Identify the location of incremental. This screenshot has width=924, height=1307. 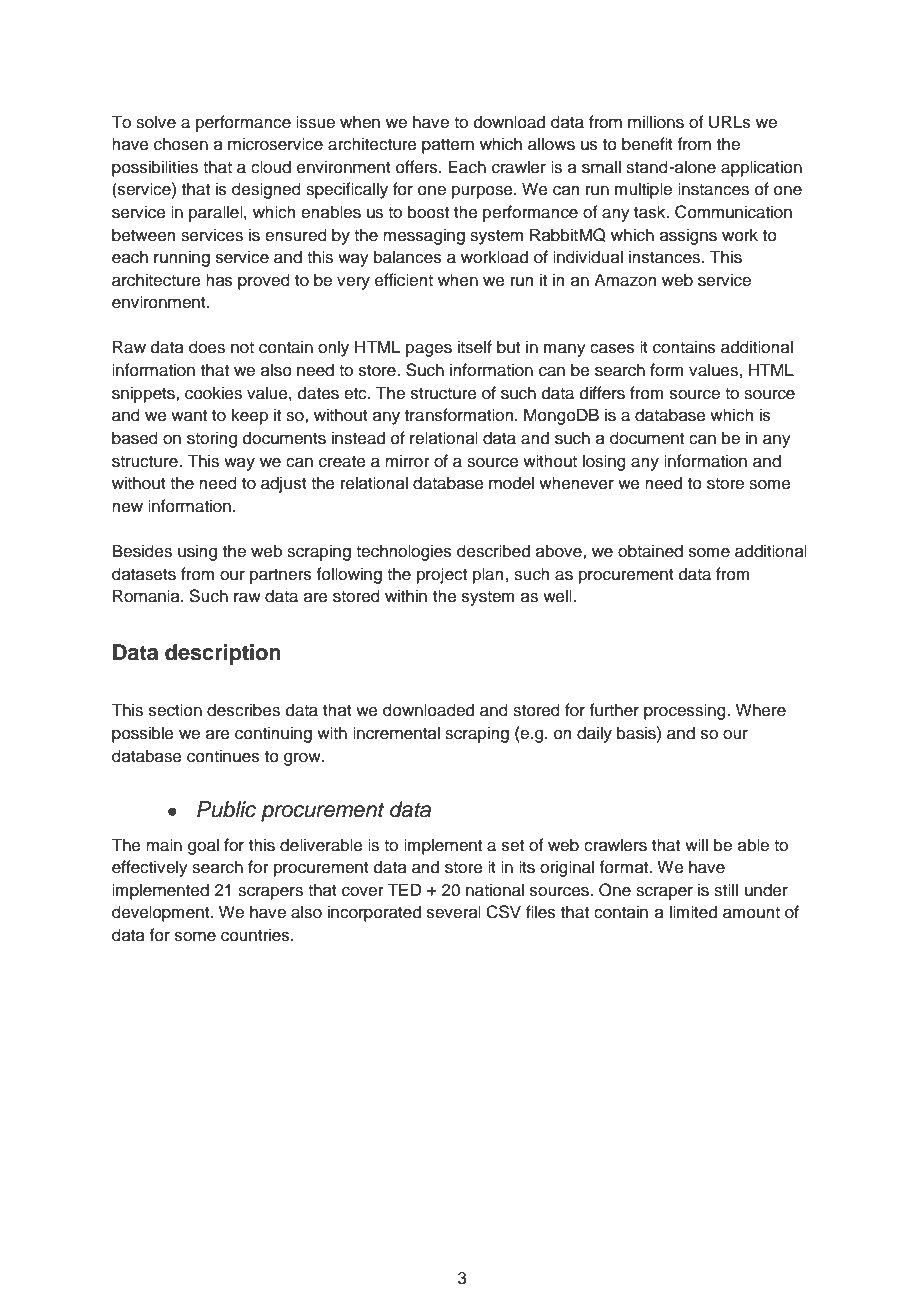
(396, 733).
